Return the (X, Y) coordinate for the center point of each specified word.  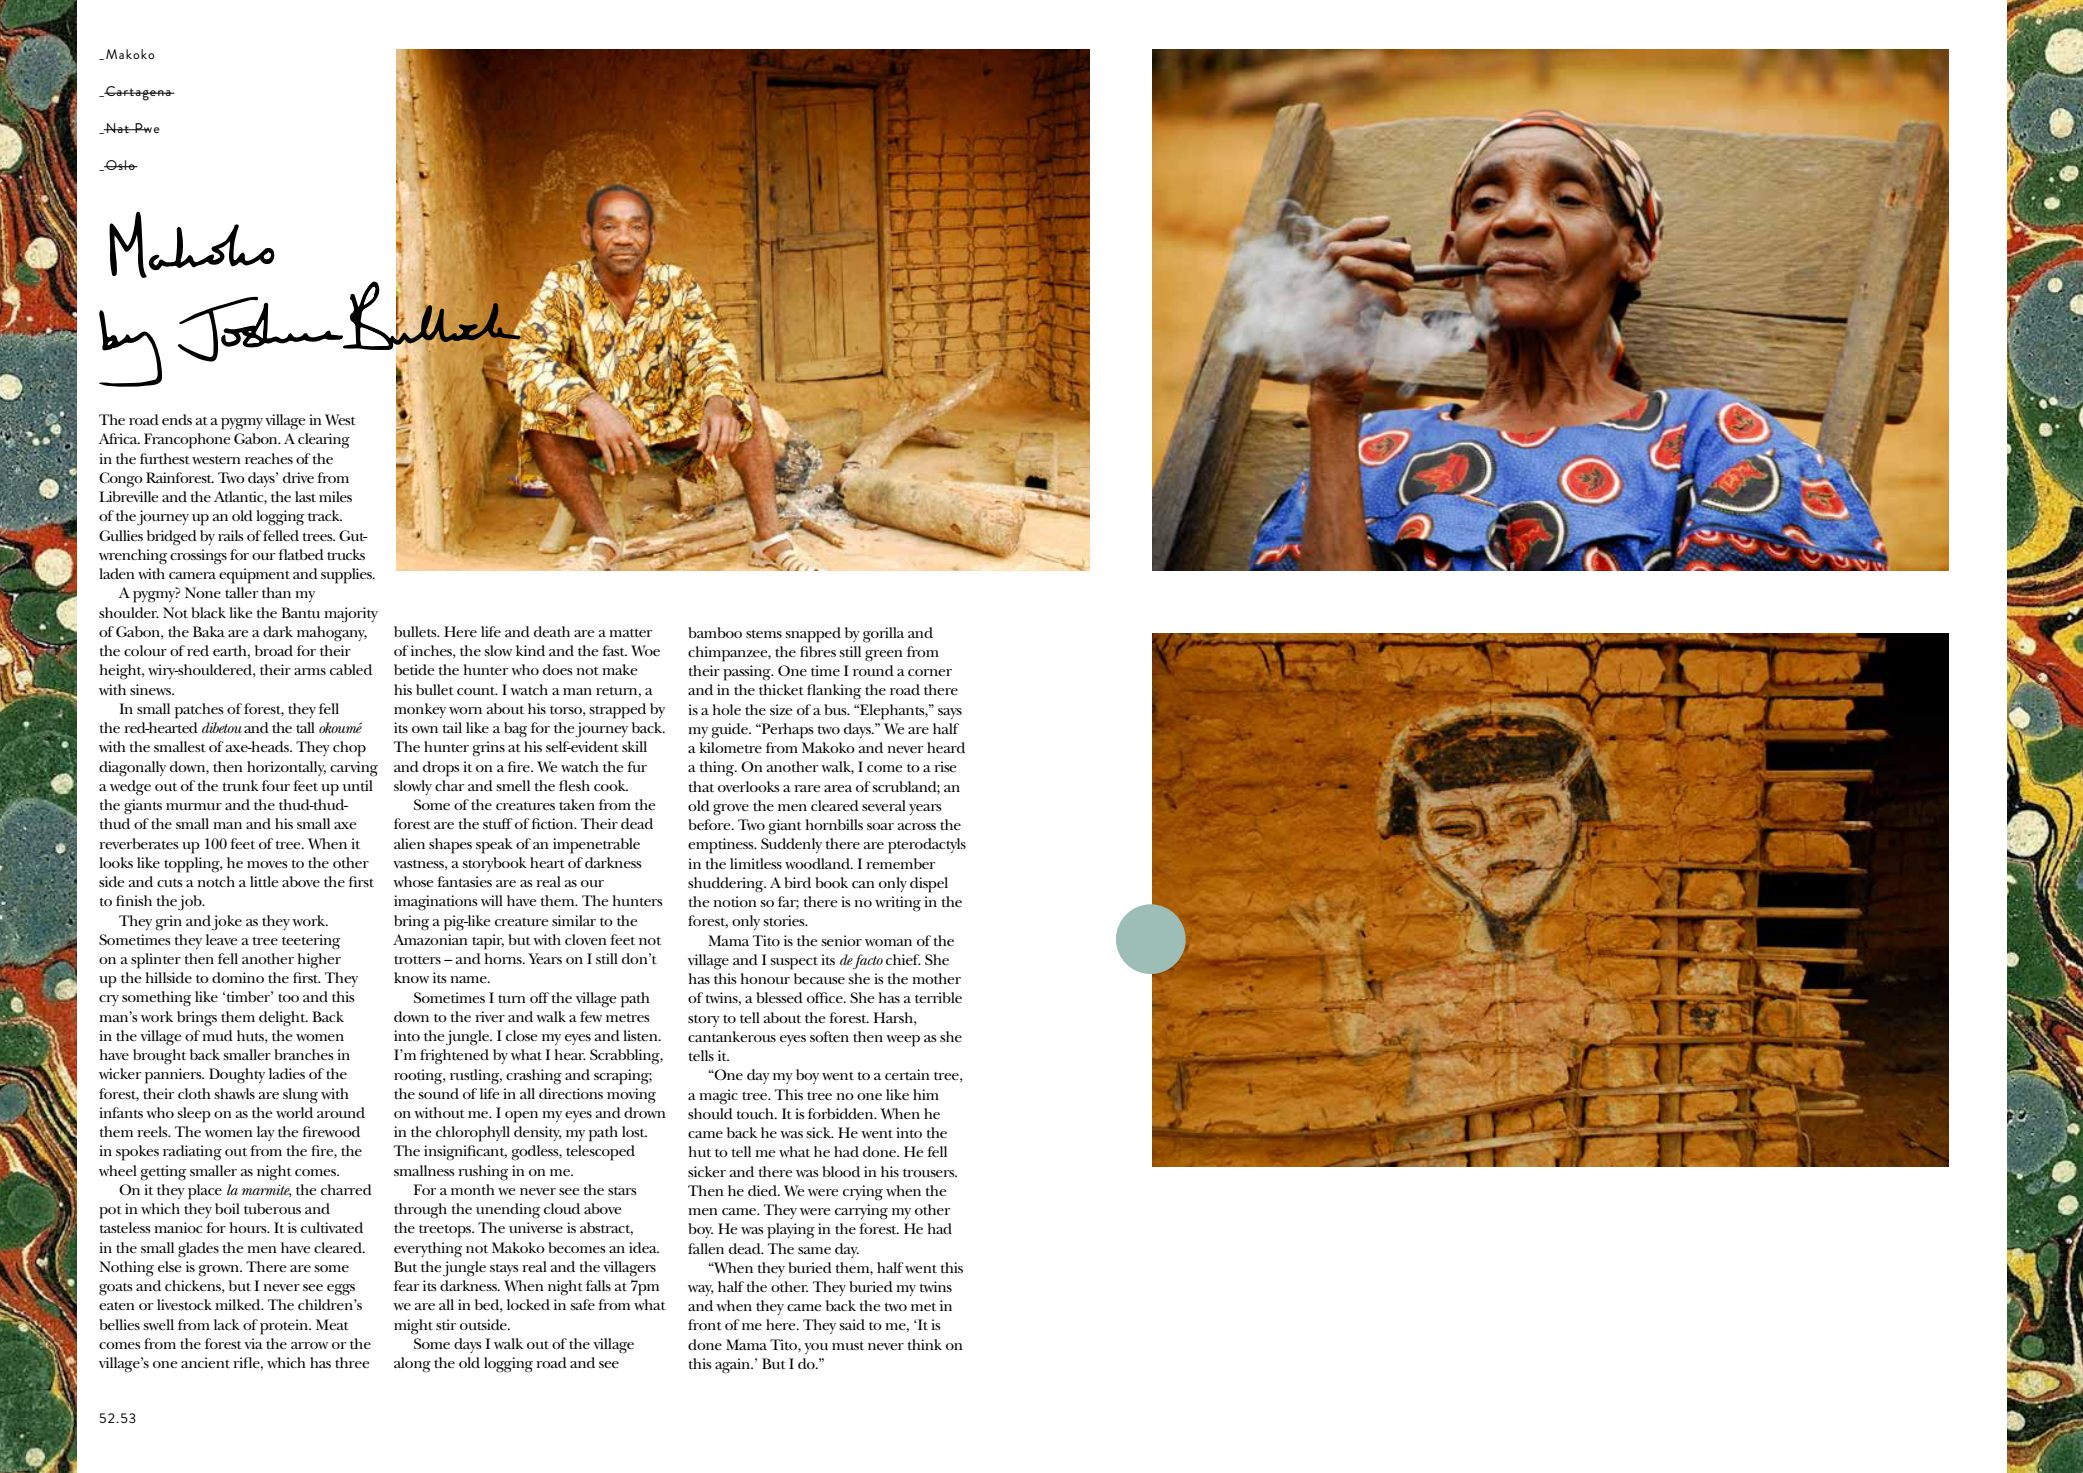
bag (515, 730)
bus (836, 709)
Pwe (147, 128)
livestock (184, 1304)
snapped (813, 635)
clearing (324, 441)
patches (199, 711)
